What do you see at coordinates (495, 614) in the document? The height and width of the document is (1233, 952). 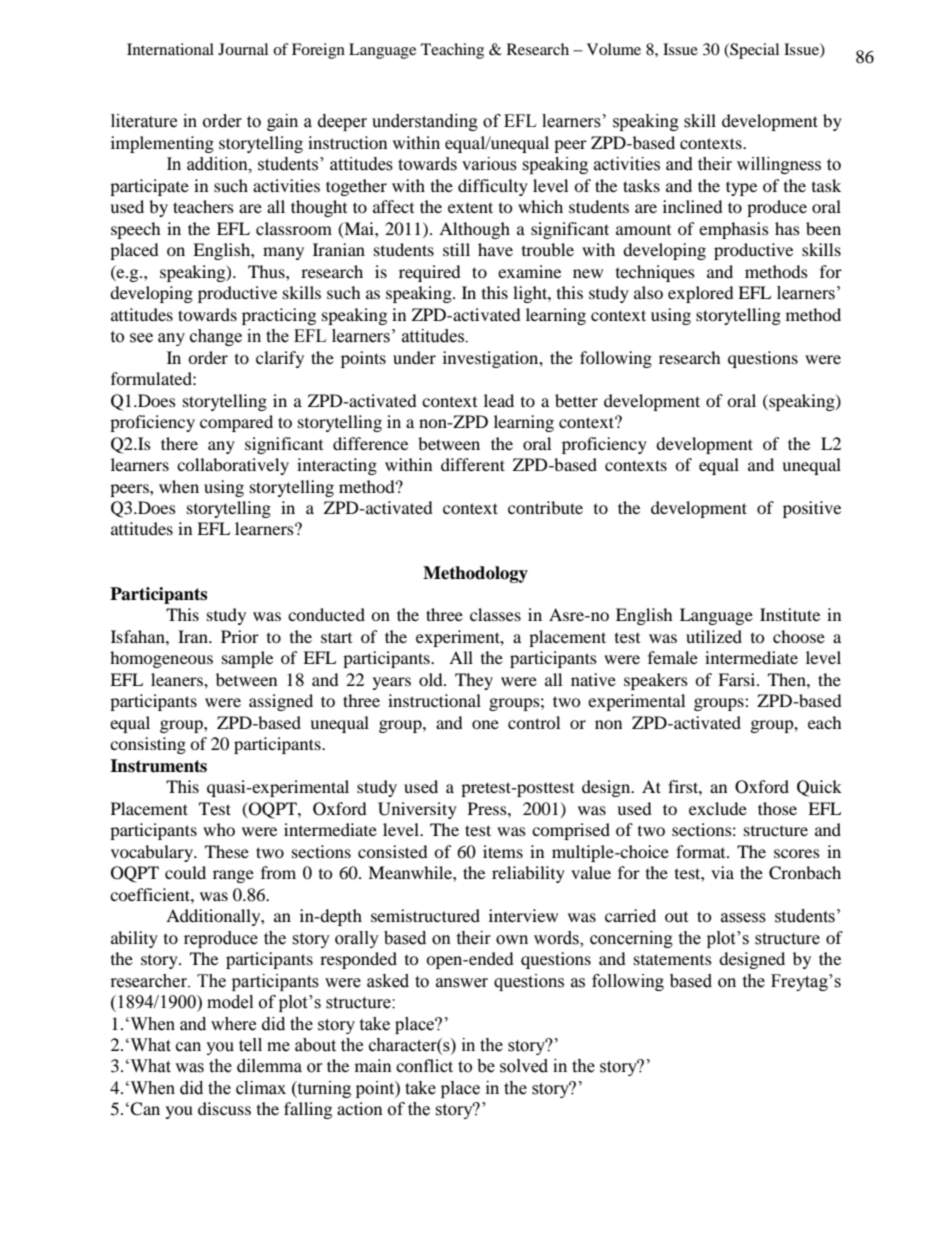 I see `classes` at bounding box center [495, 614].
